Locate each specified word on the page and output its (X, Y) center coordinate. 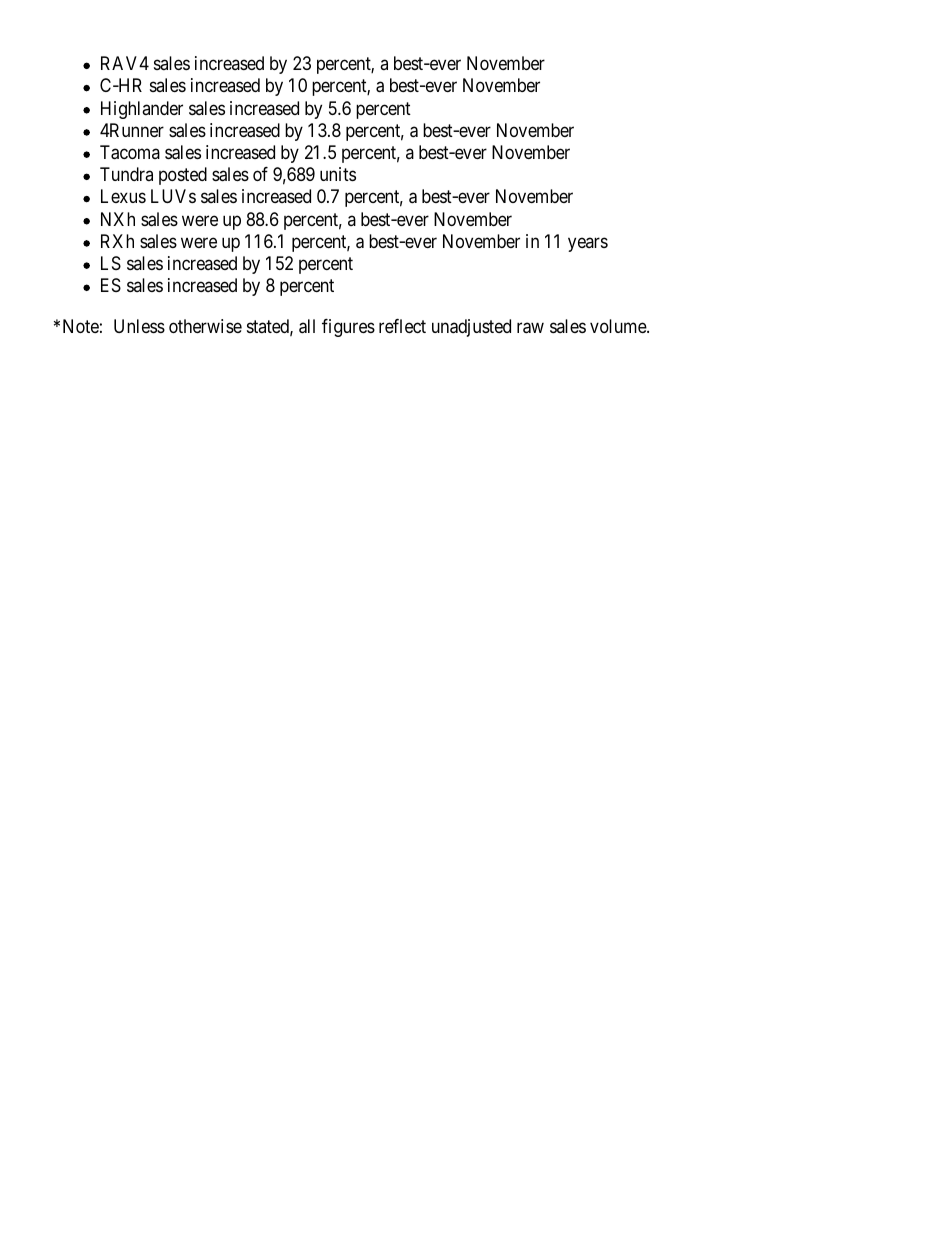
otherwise (205, 326)
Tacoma (130, 152)
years (588, 244)
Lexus (123, 196)
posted (183, 176)
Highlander (142, 110)
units (338, 174)
